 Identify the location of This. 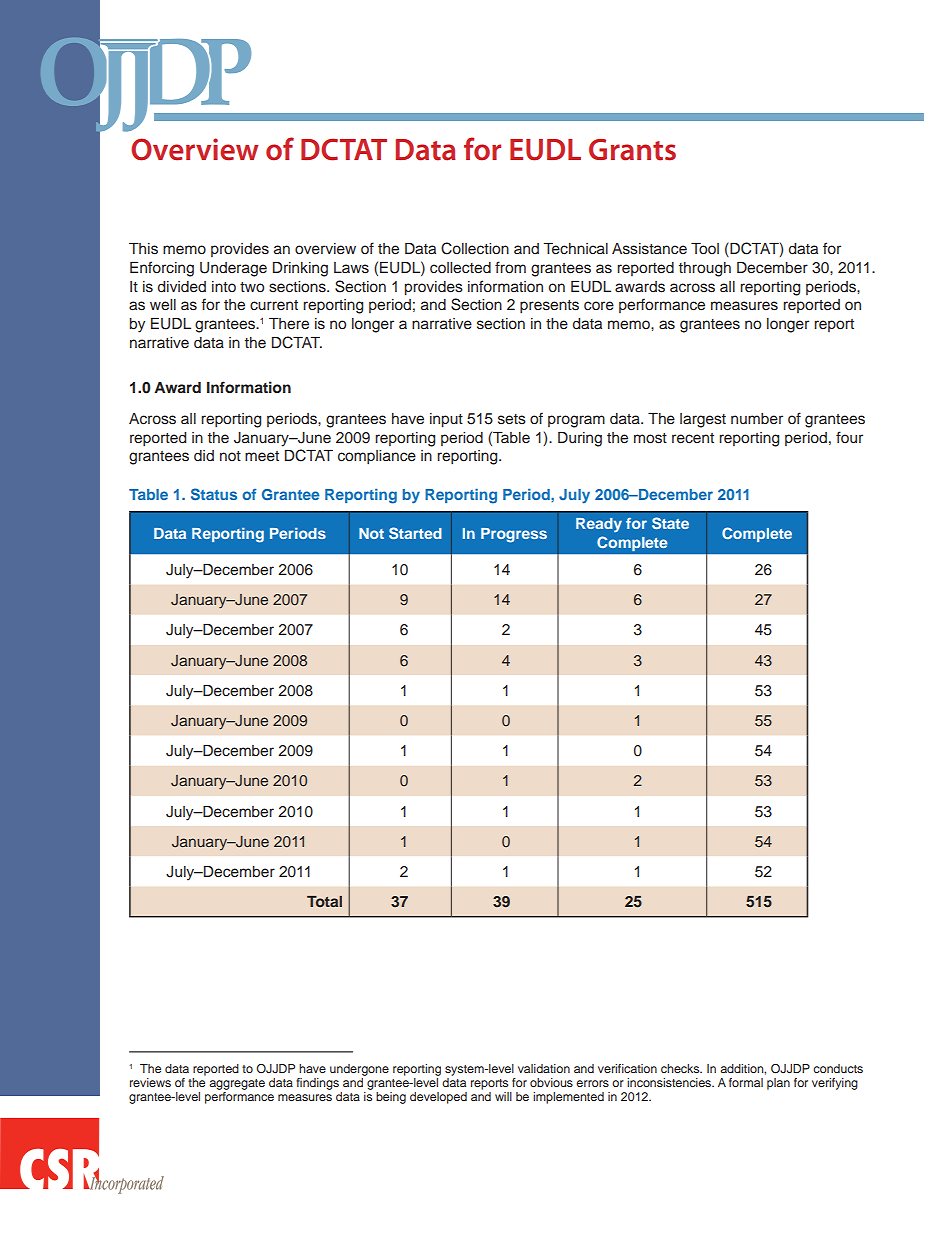
(143, 249).
